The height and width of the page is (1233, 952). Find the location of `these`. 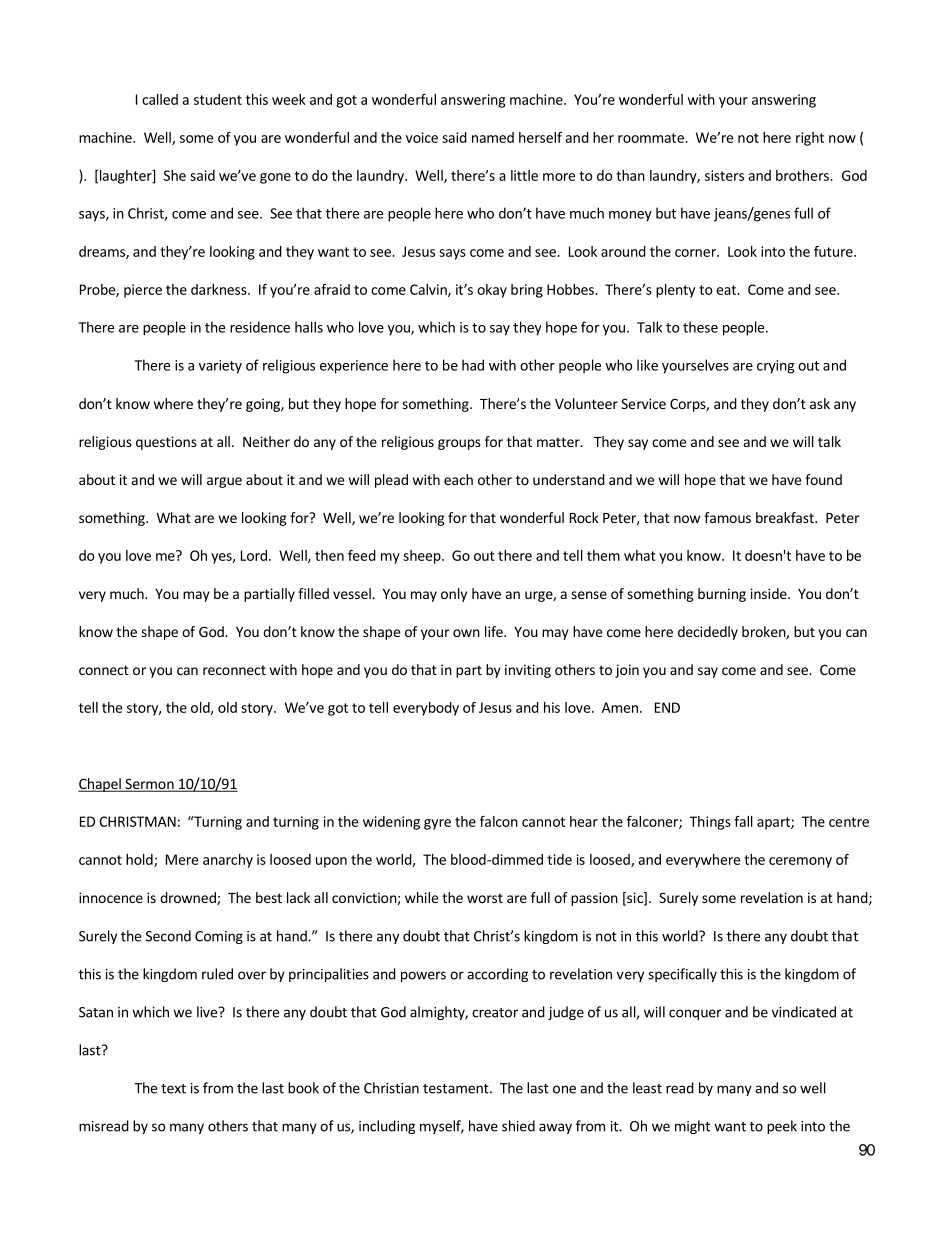

these is located at coordinates (700, 327).
